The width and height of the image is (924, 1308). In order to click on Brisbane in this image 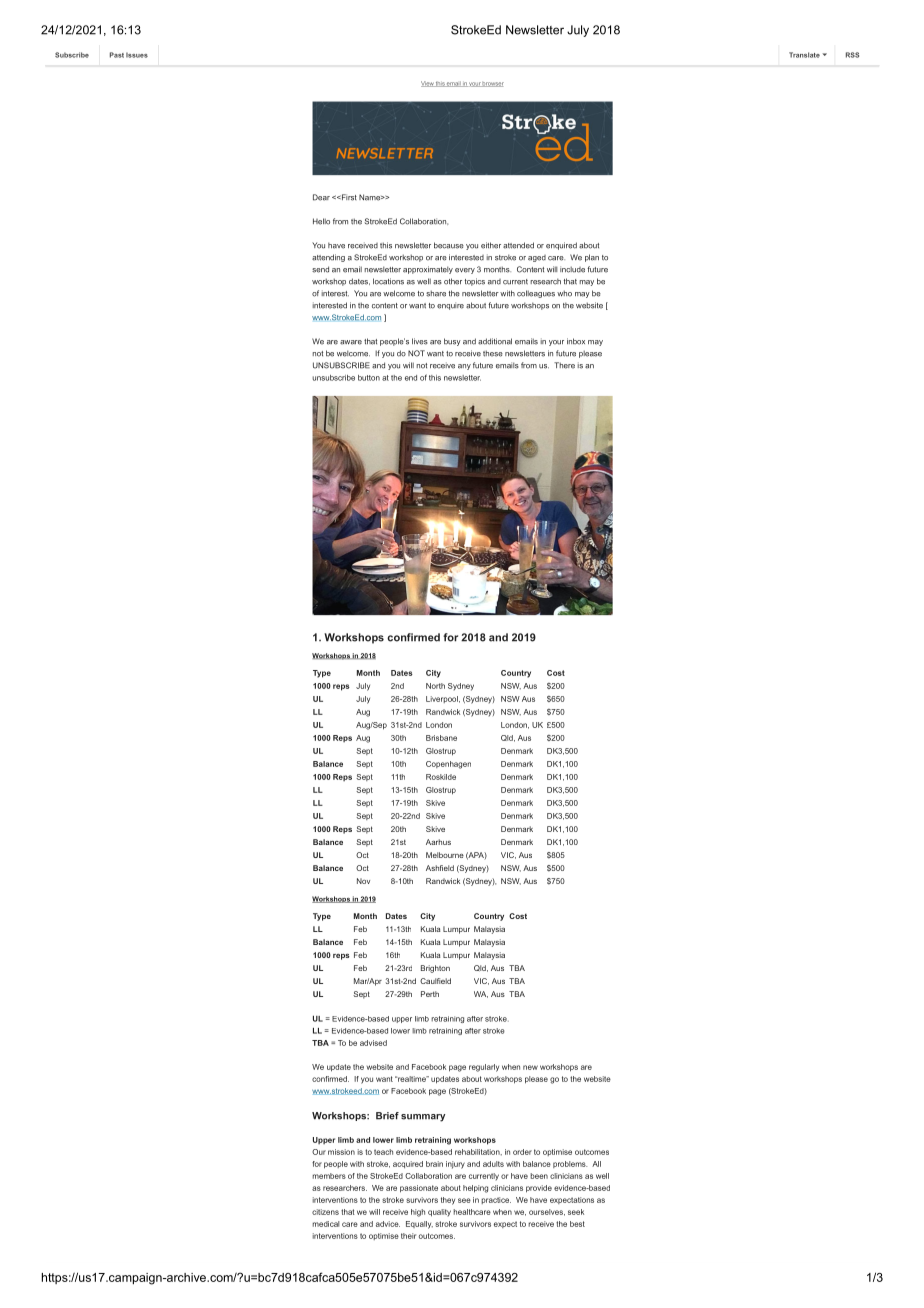, I will do `click(441, 738)`.
